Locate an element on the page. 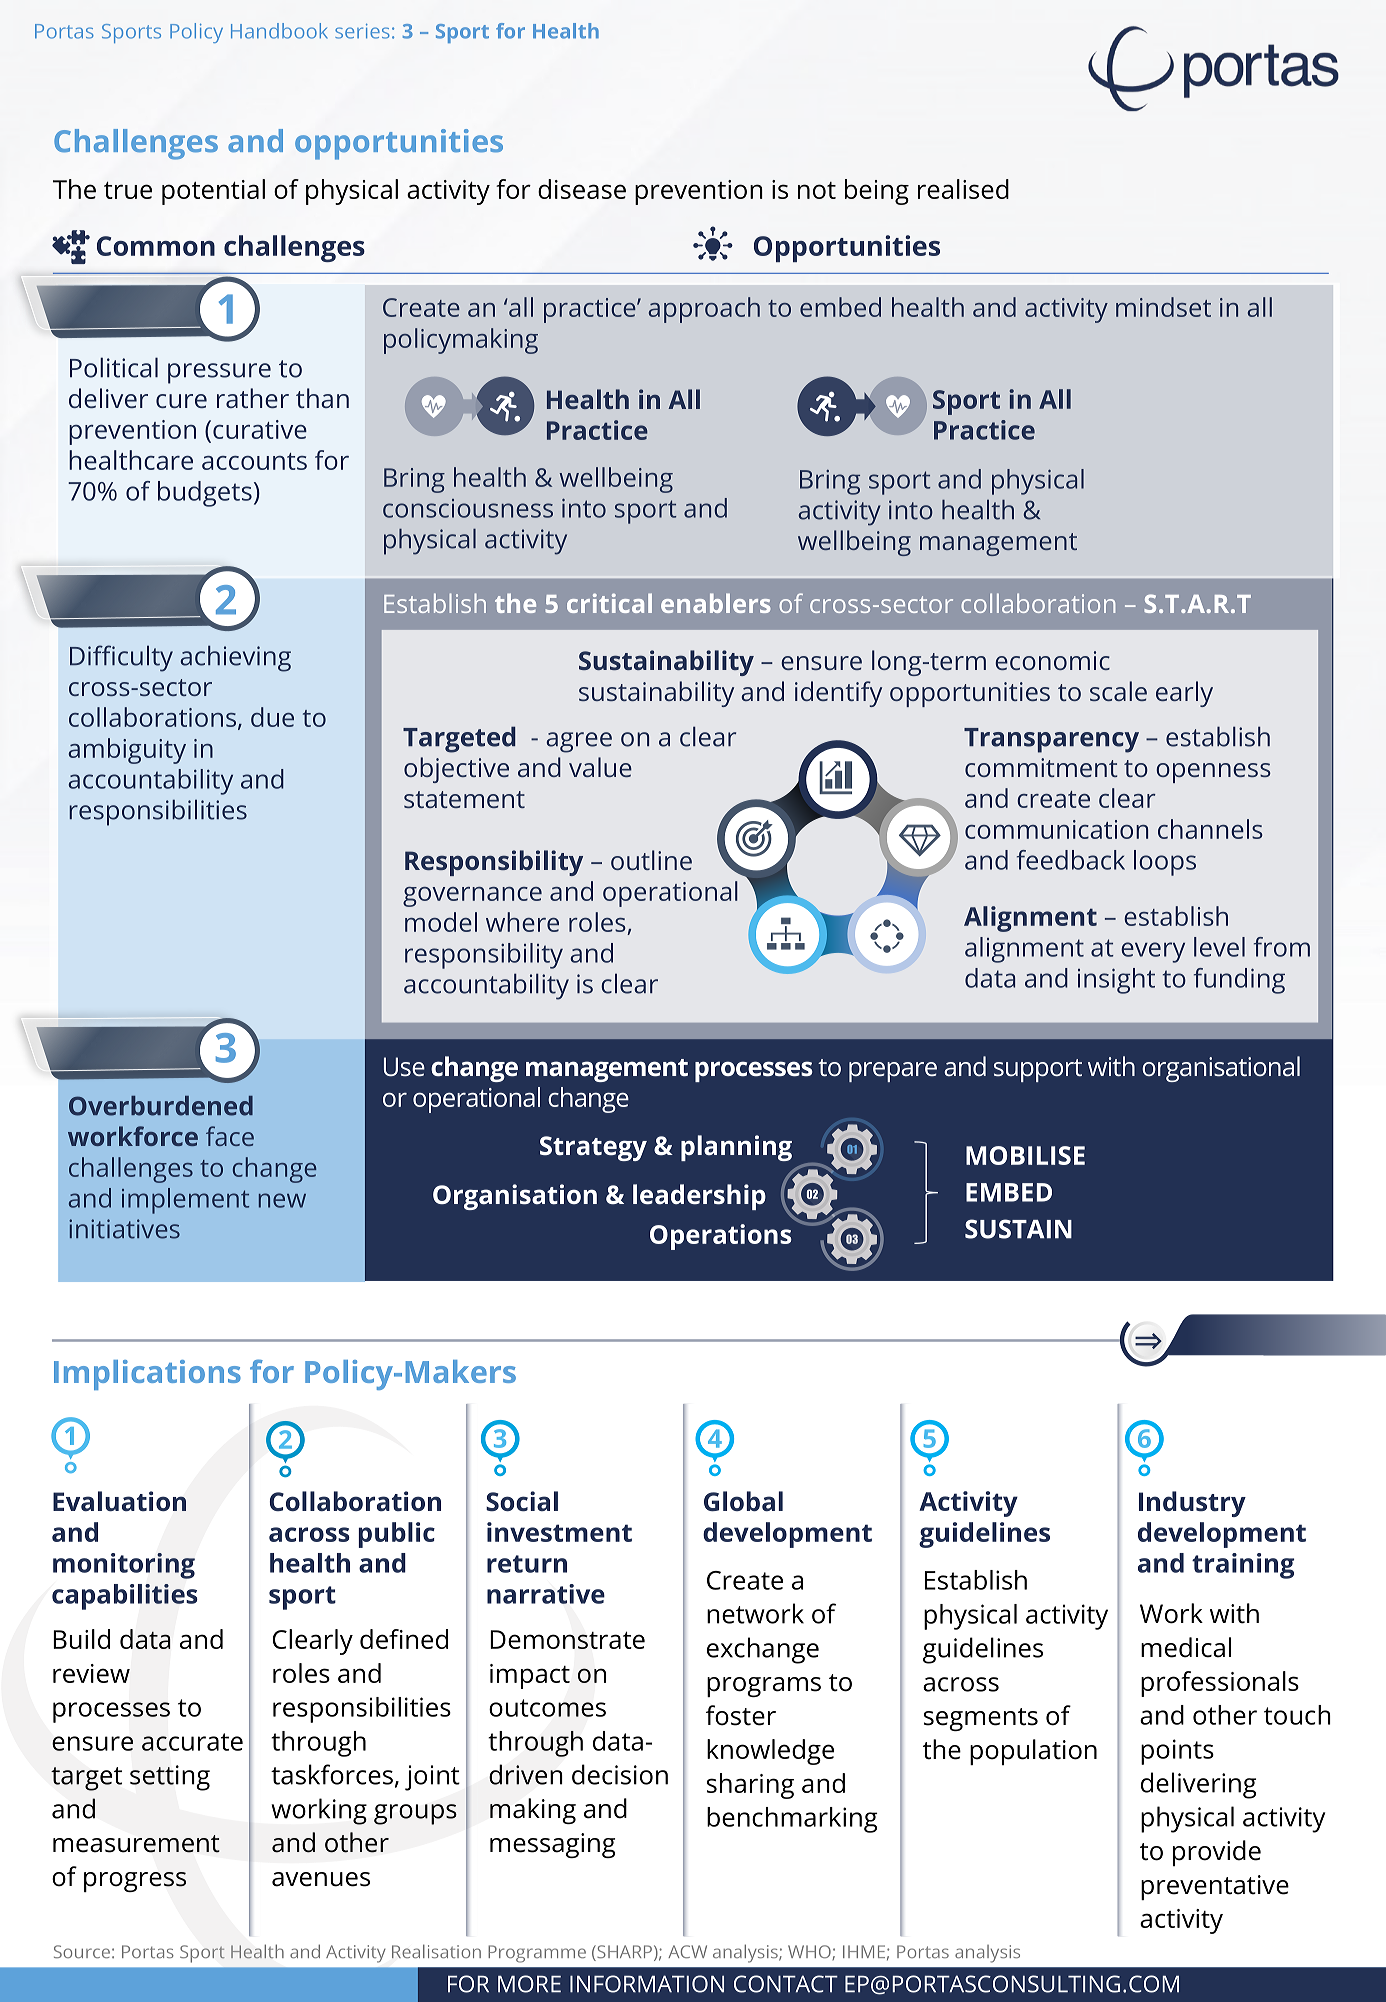 The height and width of the document is (2002, 1386). Implications is located at coordinates (147, 1375).
